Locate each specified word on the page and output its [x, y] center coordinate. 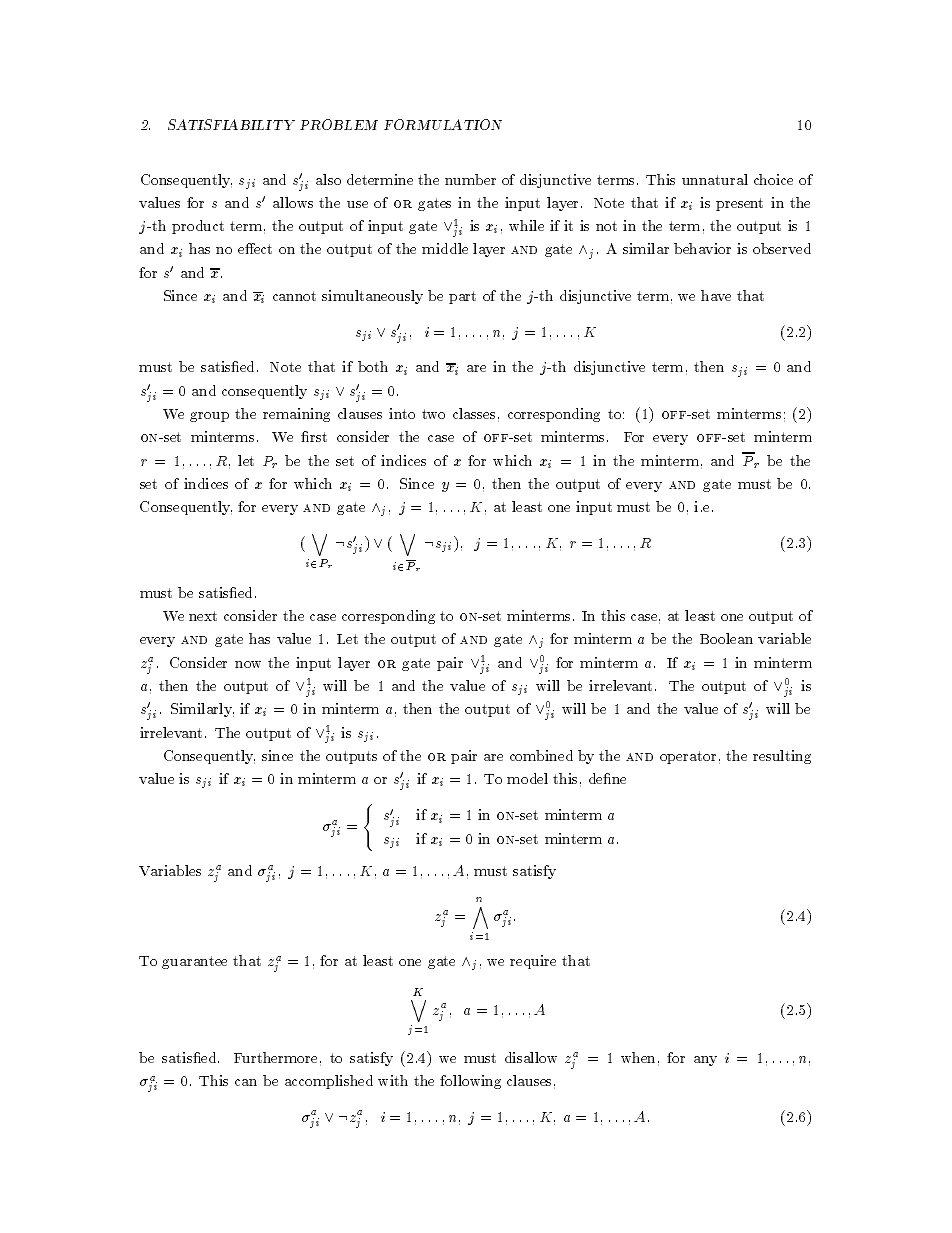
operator [688, 757]
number [470, 179]
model [527, 778]
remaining [296, 415]
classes [474, 413]
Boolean [726, 638]
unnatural [715, 179]
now [248, 664]
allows [293, 202]
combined [541, 755]
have [716, 295]
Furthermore [275, 1057]
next [203, 616]
